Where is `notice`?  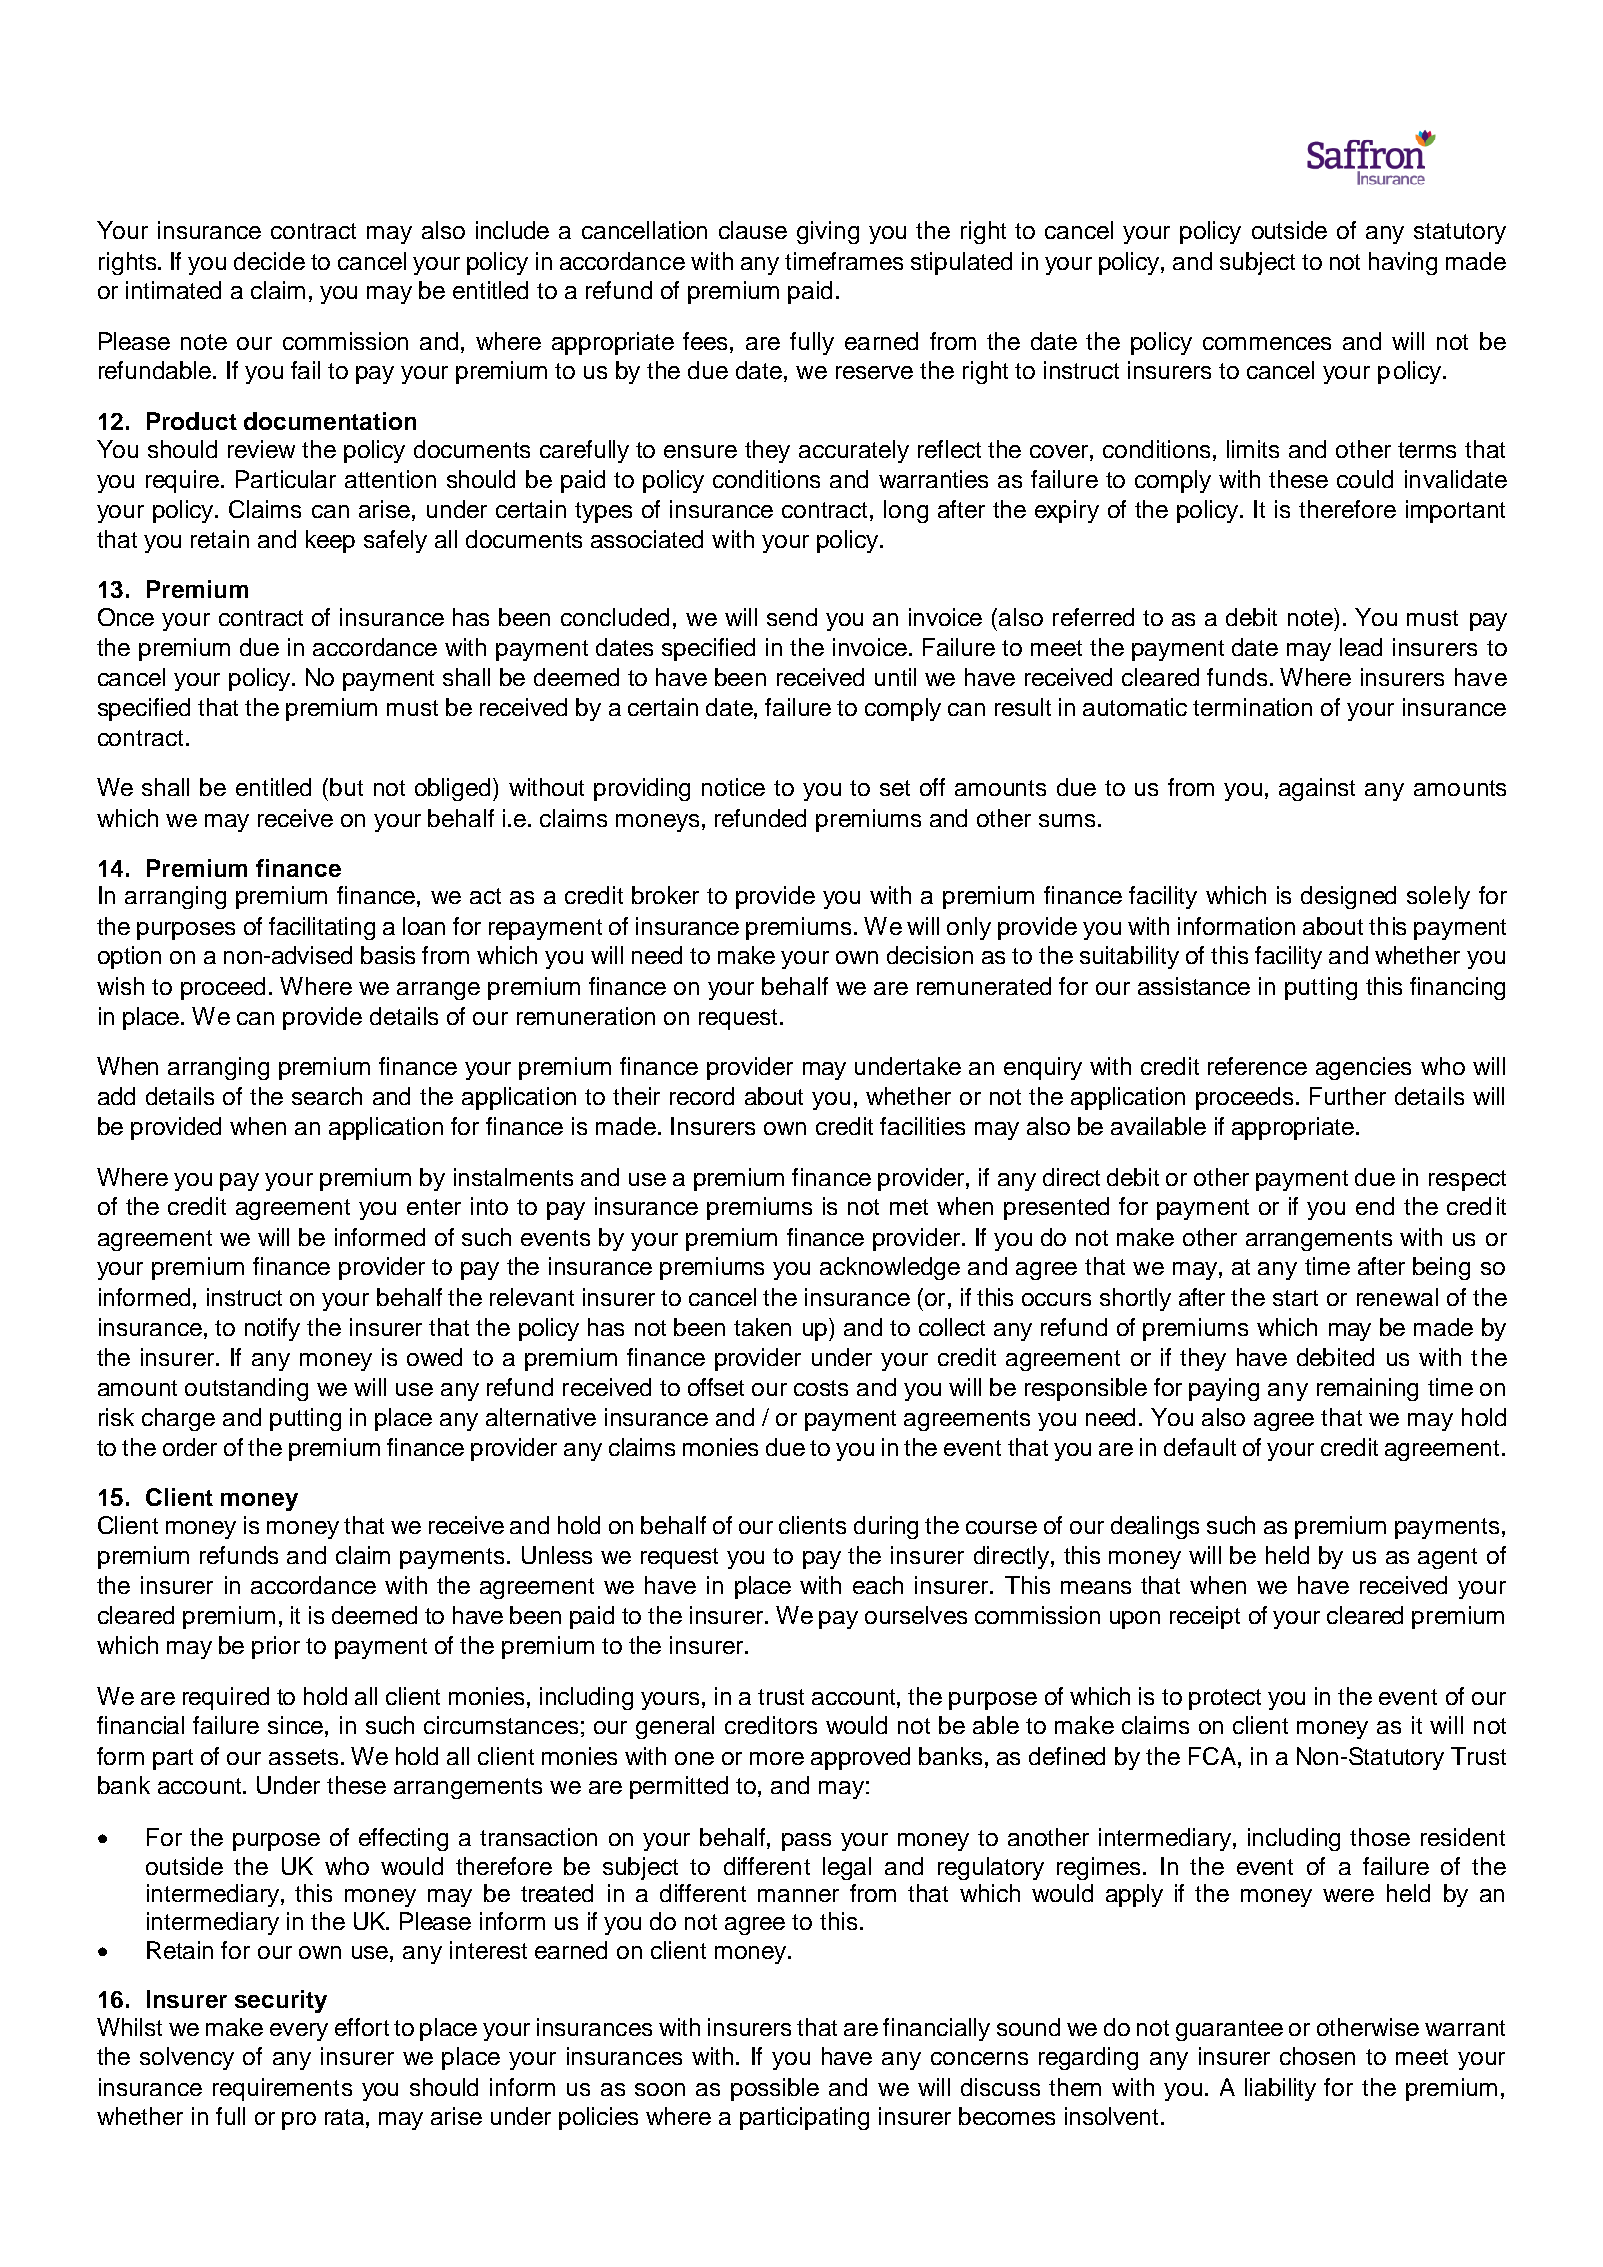
notice is located at coordinates (733, 787).
